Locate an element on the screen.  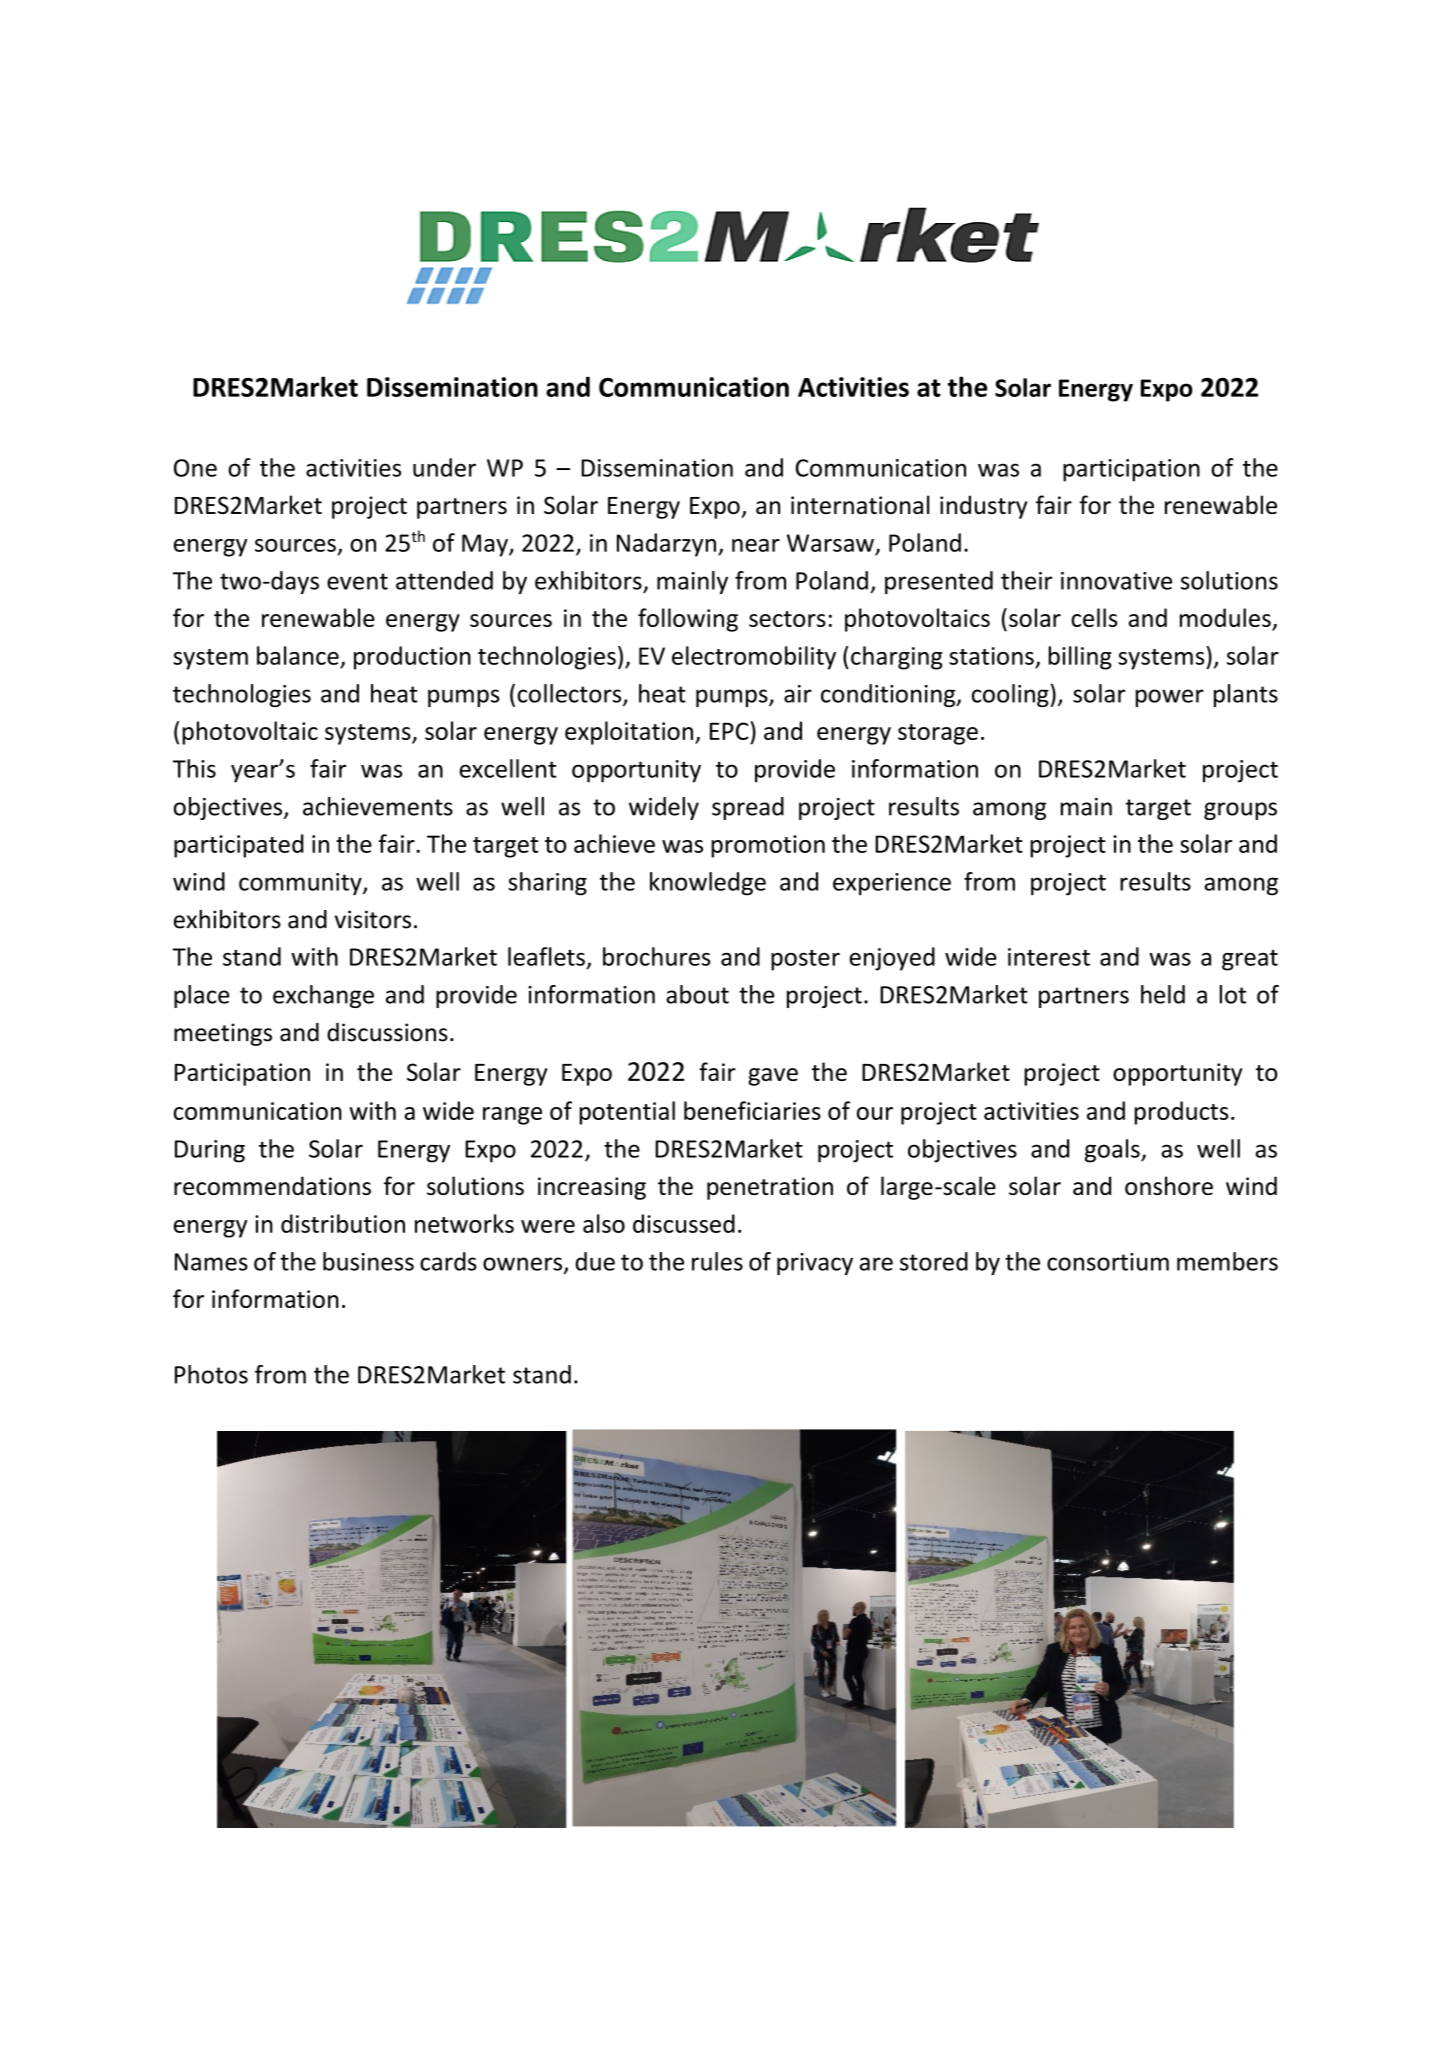
discussions is located at coordinates (387, 1032).
